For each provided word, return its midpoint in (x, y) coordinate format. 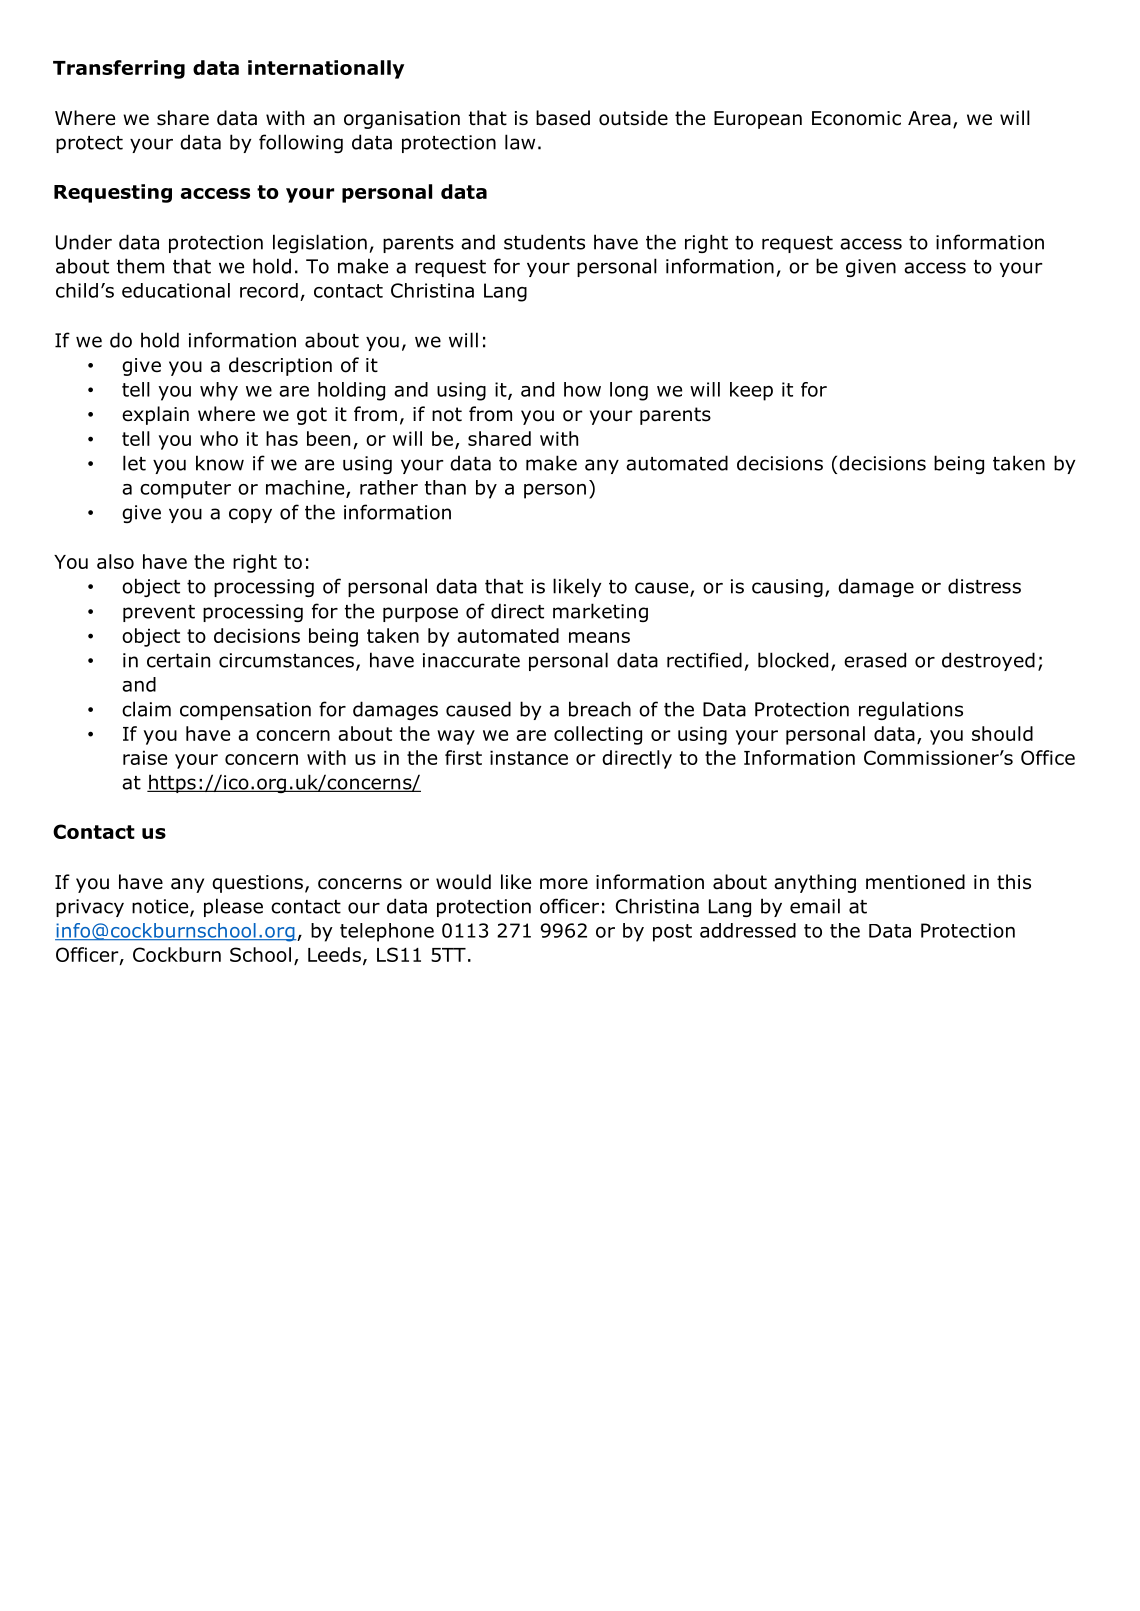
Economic (856, 118)
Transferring (119, 69)
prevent (159, 613)
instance (529, 757)
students (544, 242)
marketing (600, 612)
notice (161, 907)
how (582, 389)
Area (929, 118)
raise (145, 757)
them (140, 266)
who (219, 438)
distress (984, 586)
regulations (911, 710)
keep (751, 391)
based (563, 118)
